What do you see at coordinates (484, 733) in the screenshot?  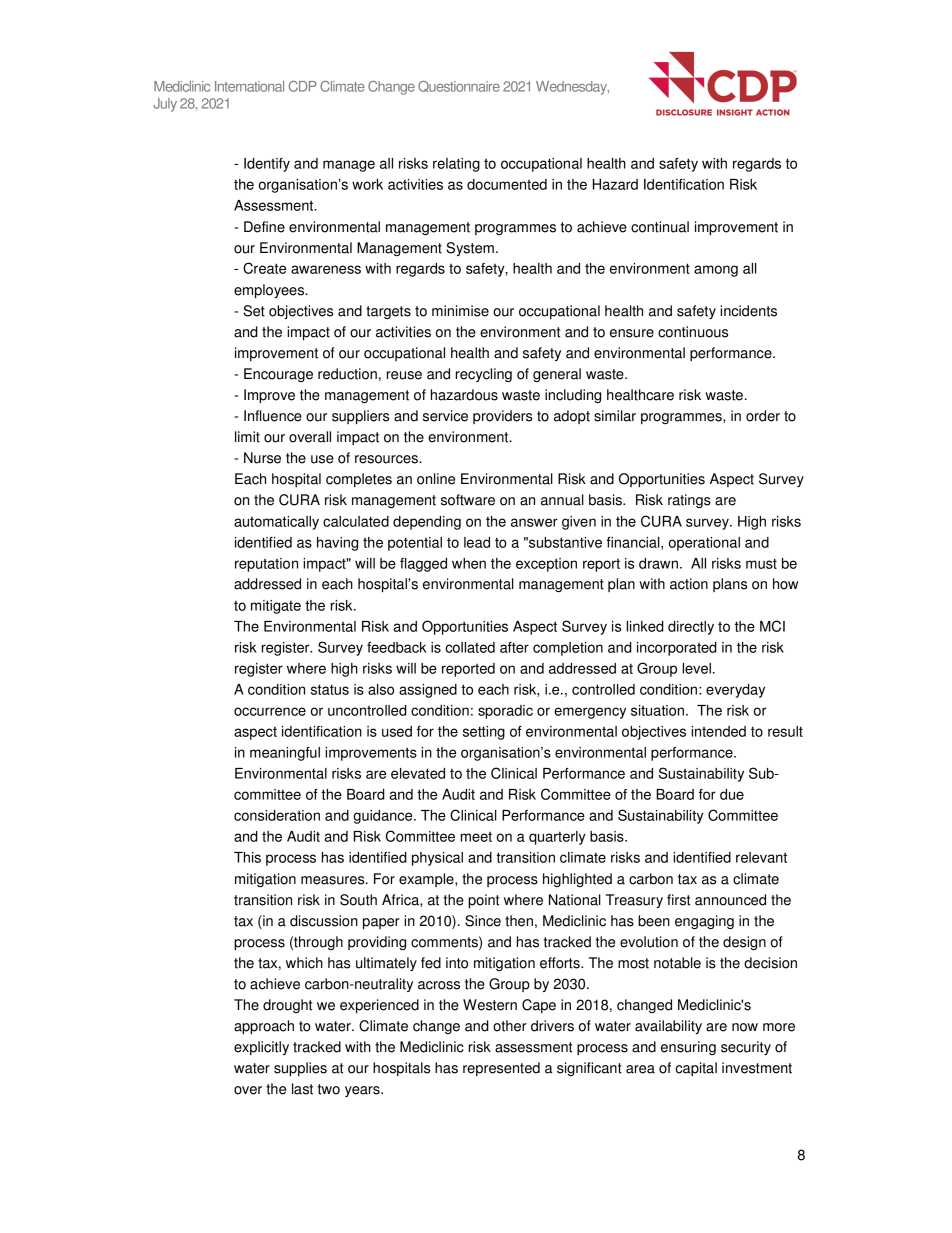 I see `setting` at bounding box center [484, 733].
